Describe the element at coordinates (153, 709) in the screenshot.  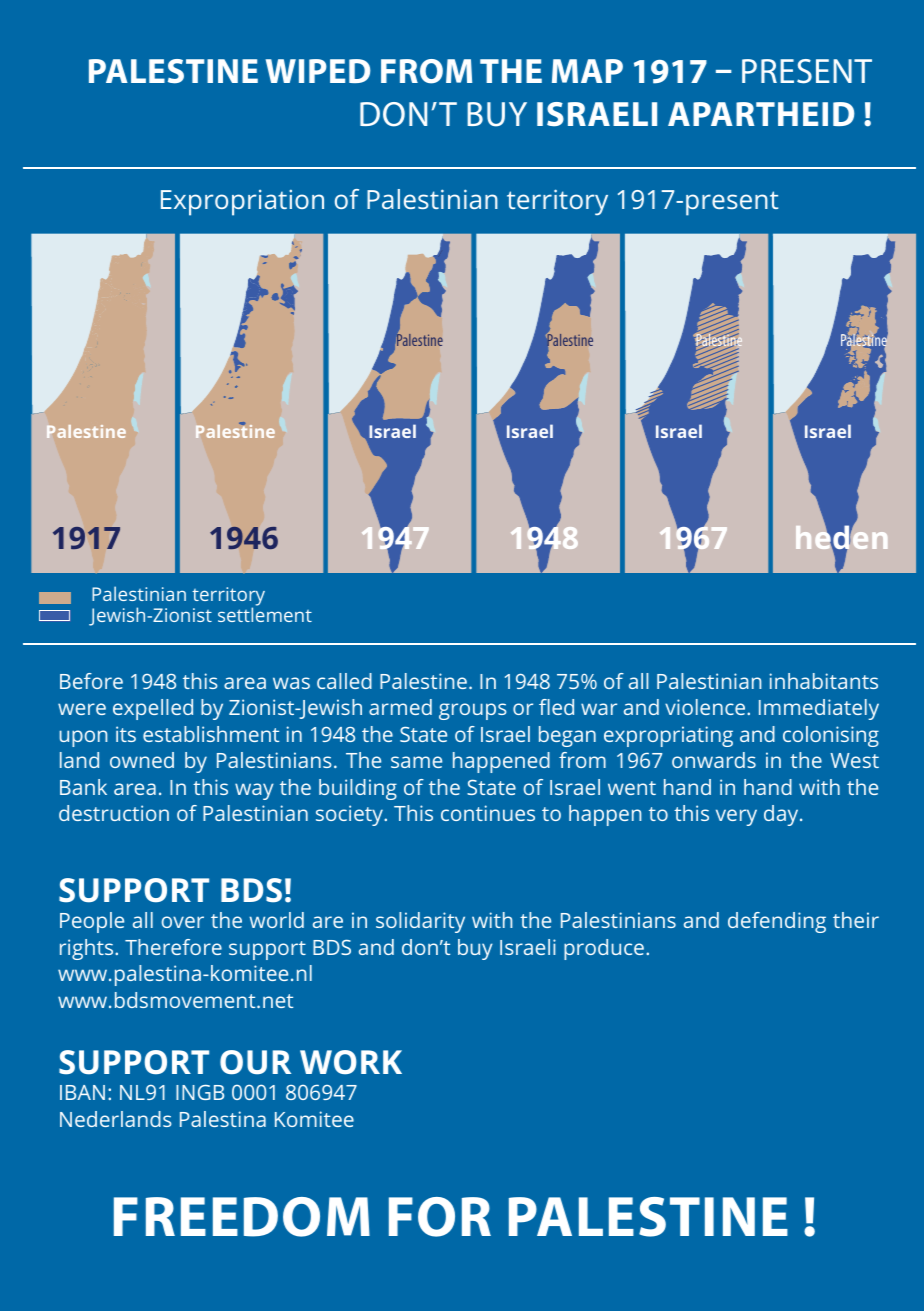
I see `expelled` at that location.
